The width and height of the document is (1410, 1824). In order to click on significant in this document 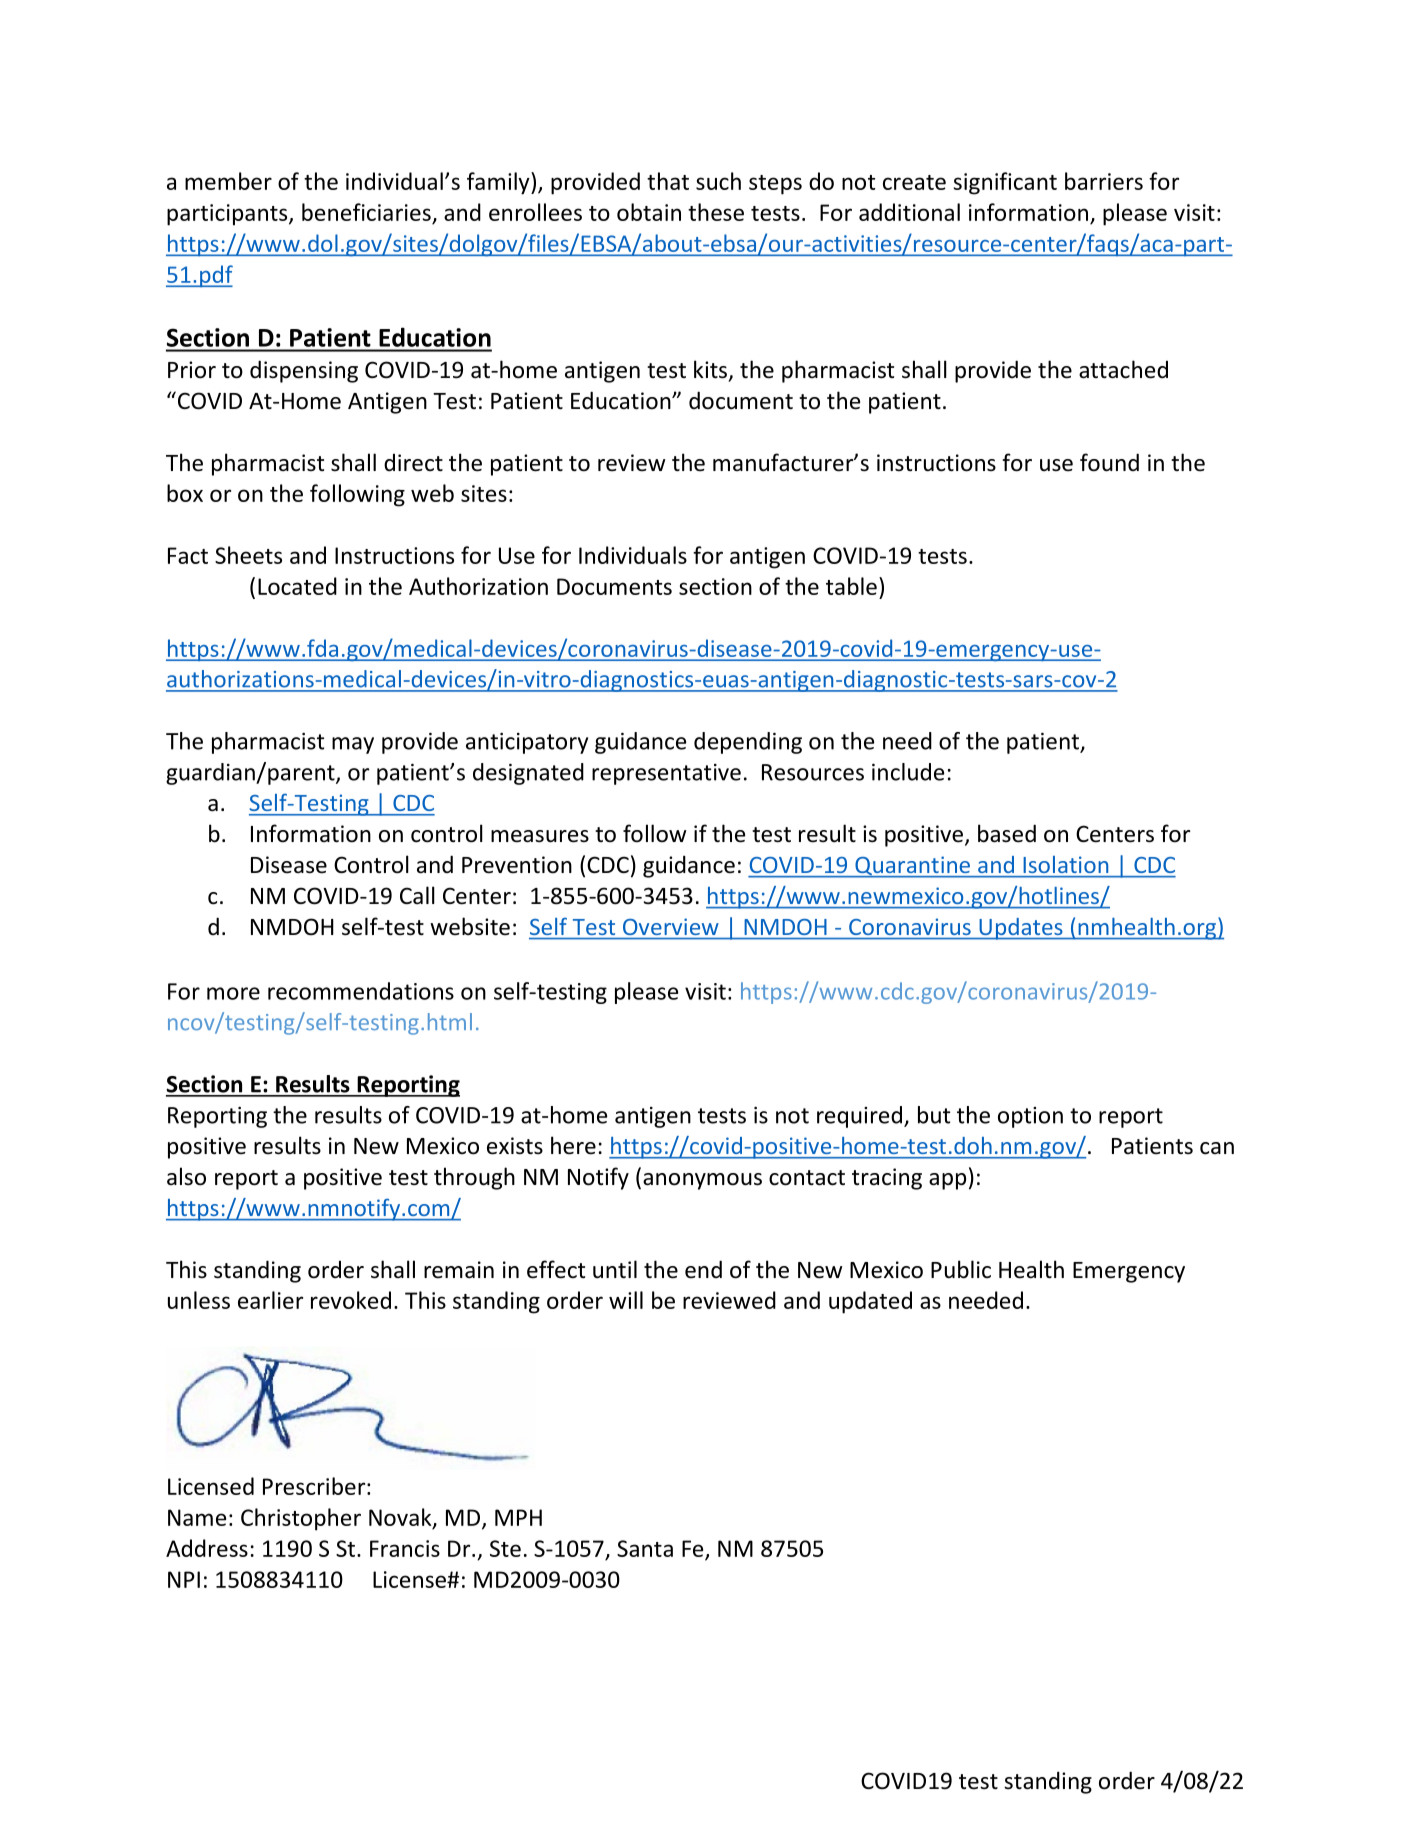, I will do `click(1005, 183)`.
